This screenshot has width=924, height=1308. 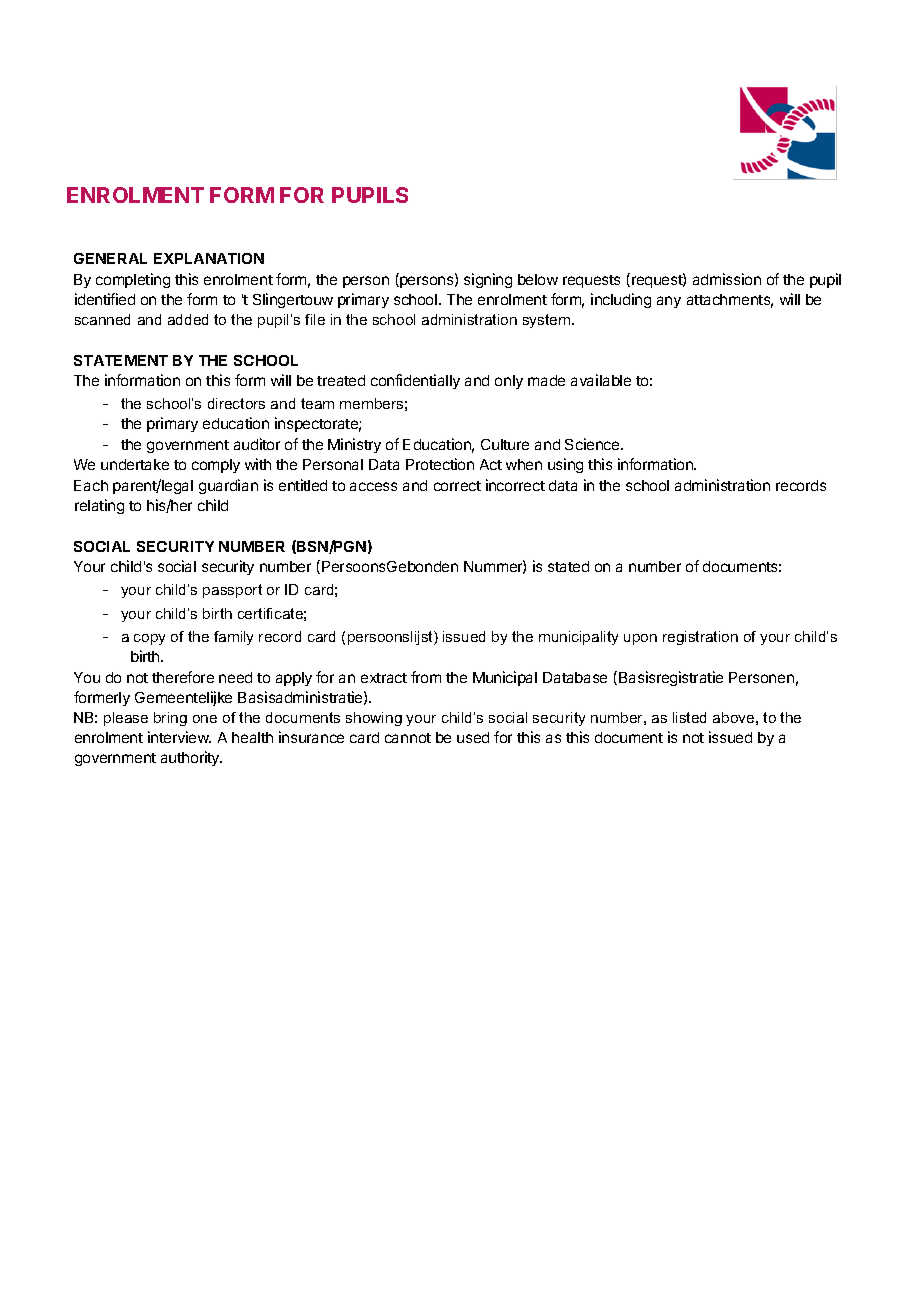 I want to click on using, so click(x=565, y=465).
